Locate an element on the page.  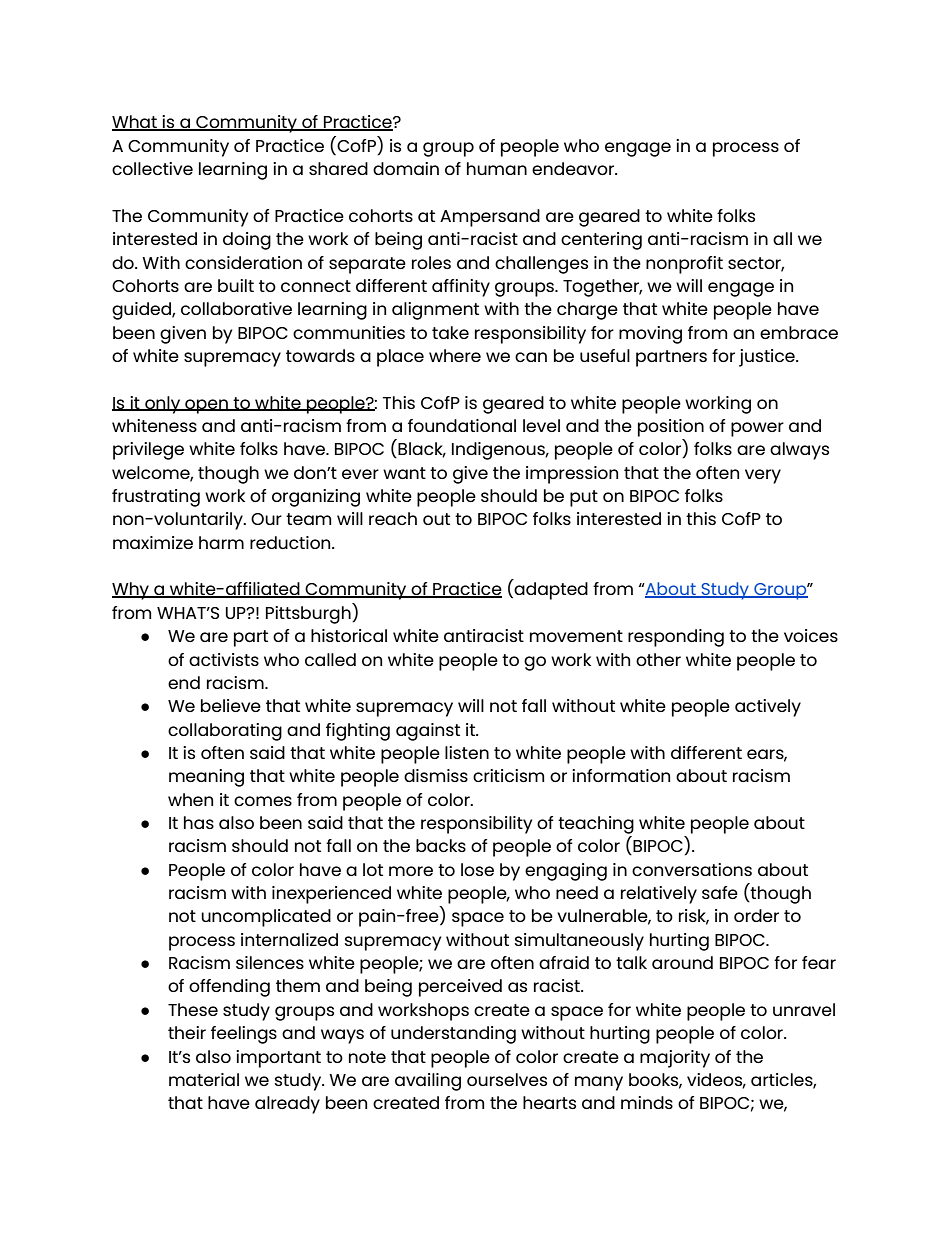
foundational is located at coordinates (462, 425).
